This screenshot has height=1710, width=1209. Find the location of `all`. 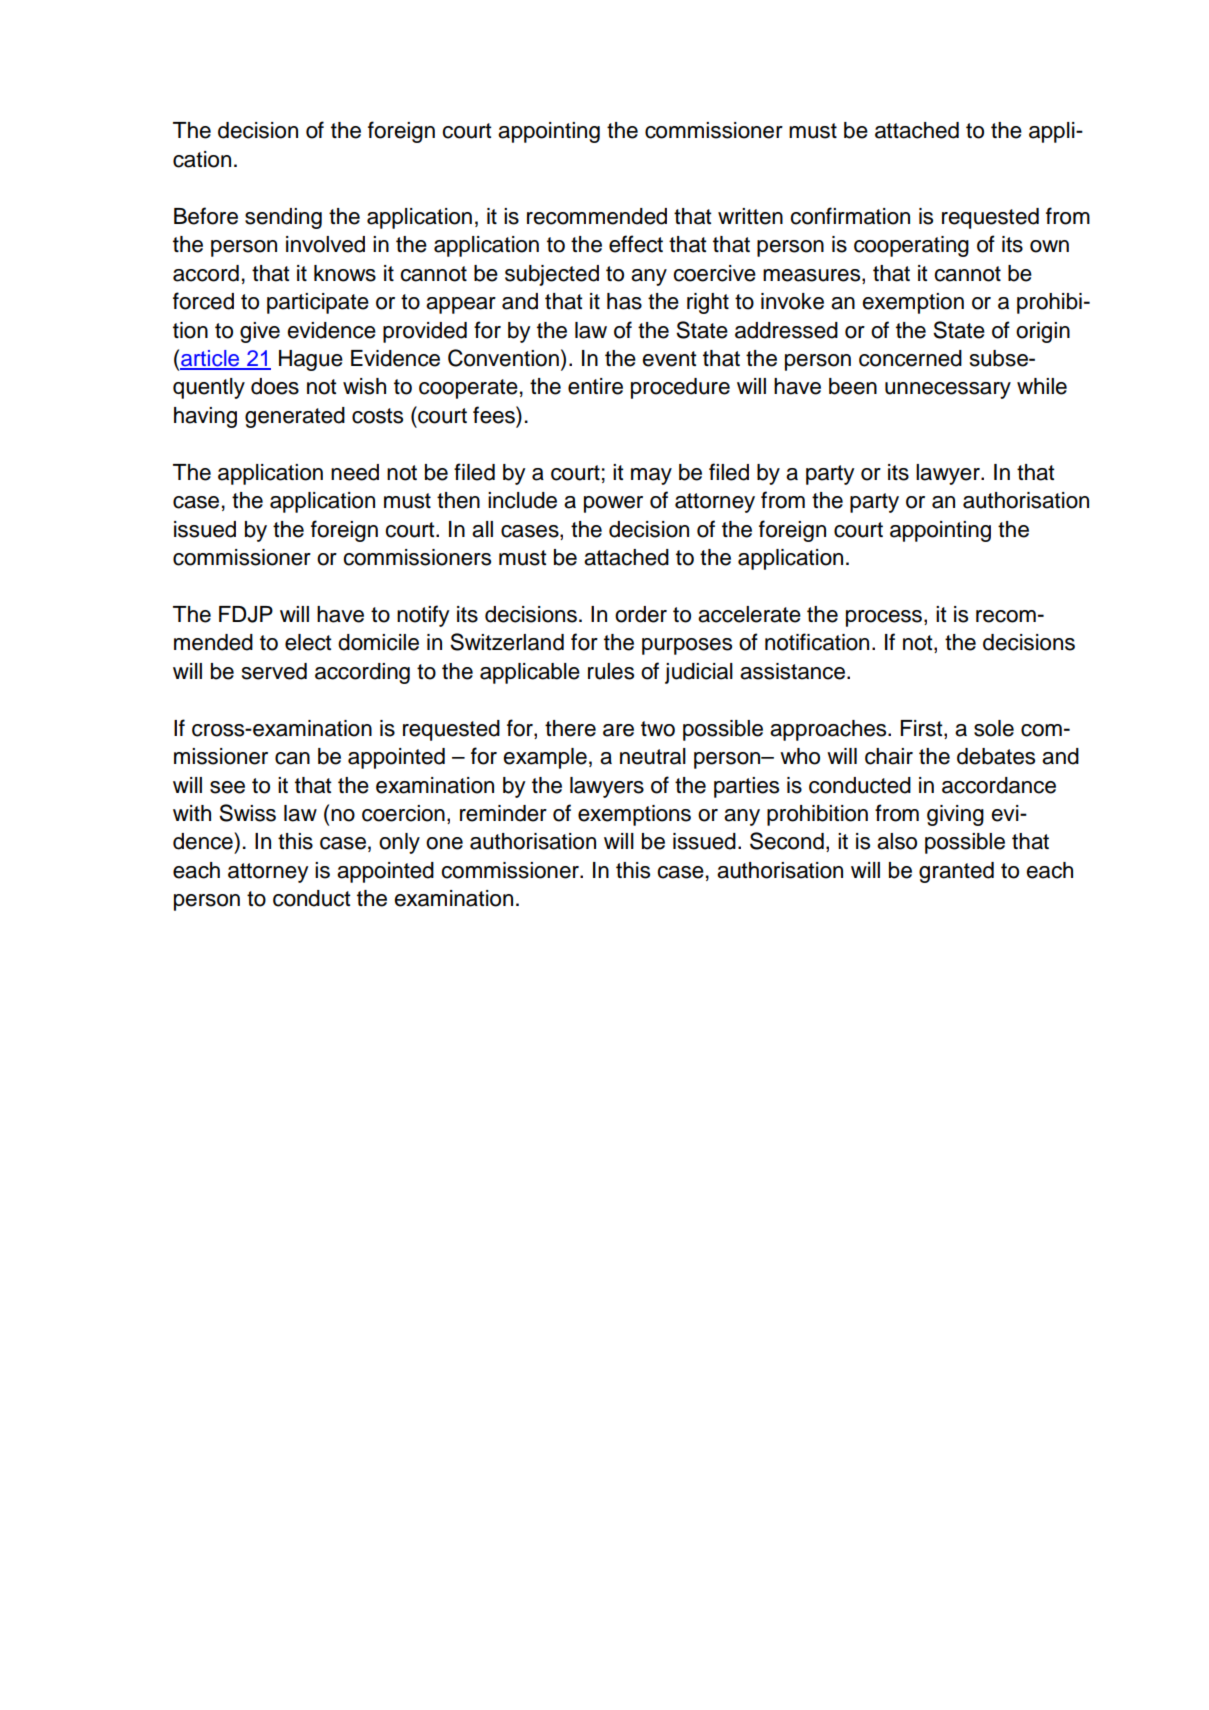

all is located at coordinates (482, 529).
